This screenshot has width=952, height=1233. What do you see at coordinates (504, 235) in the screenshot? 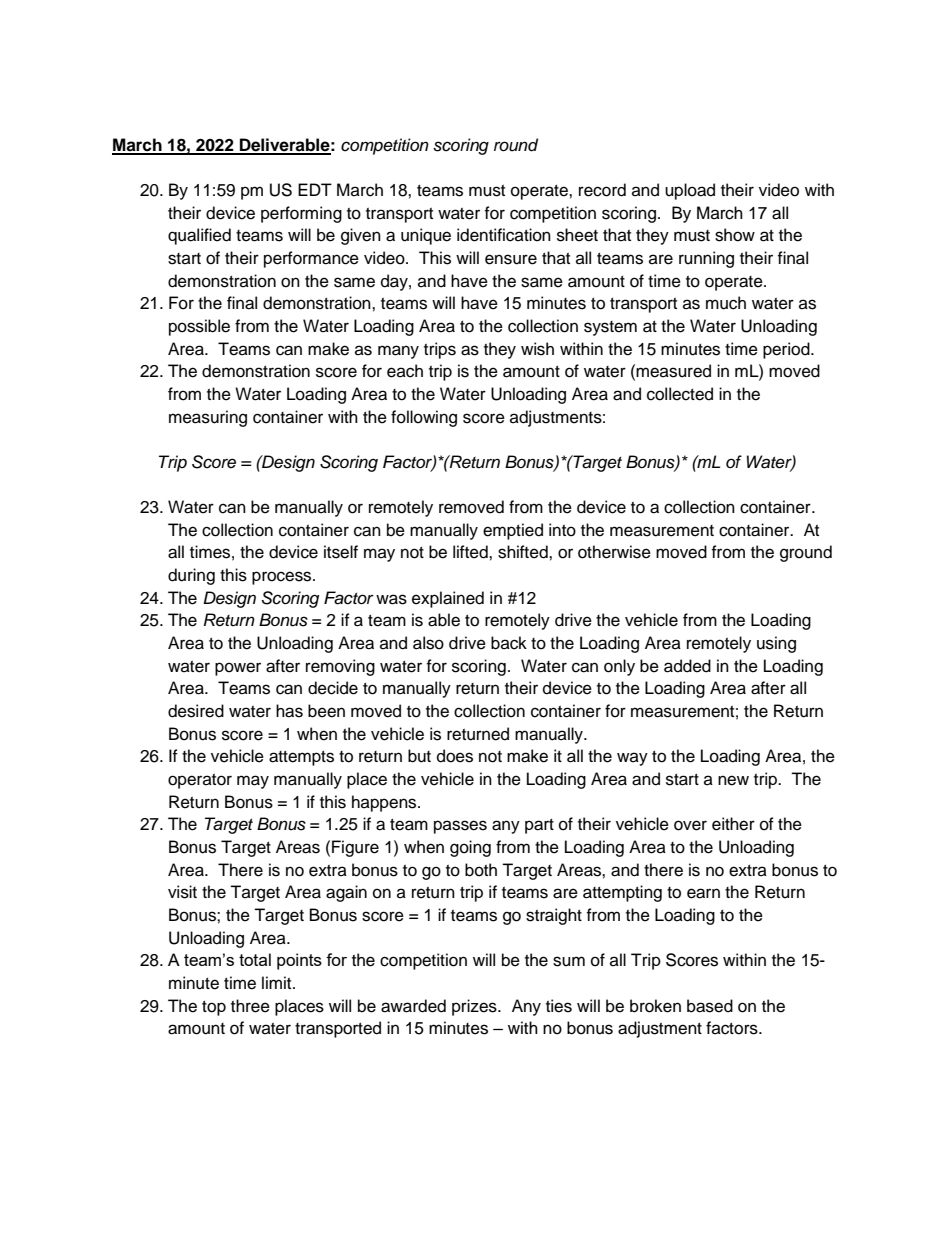
I see `identification` at bounding box center [504, 235].
